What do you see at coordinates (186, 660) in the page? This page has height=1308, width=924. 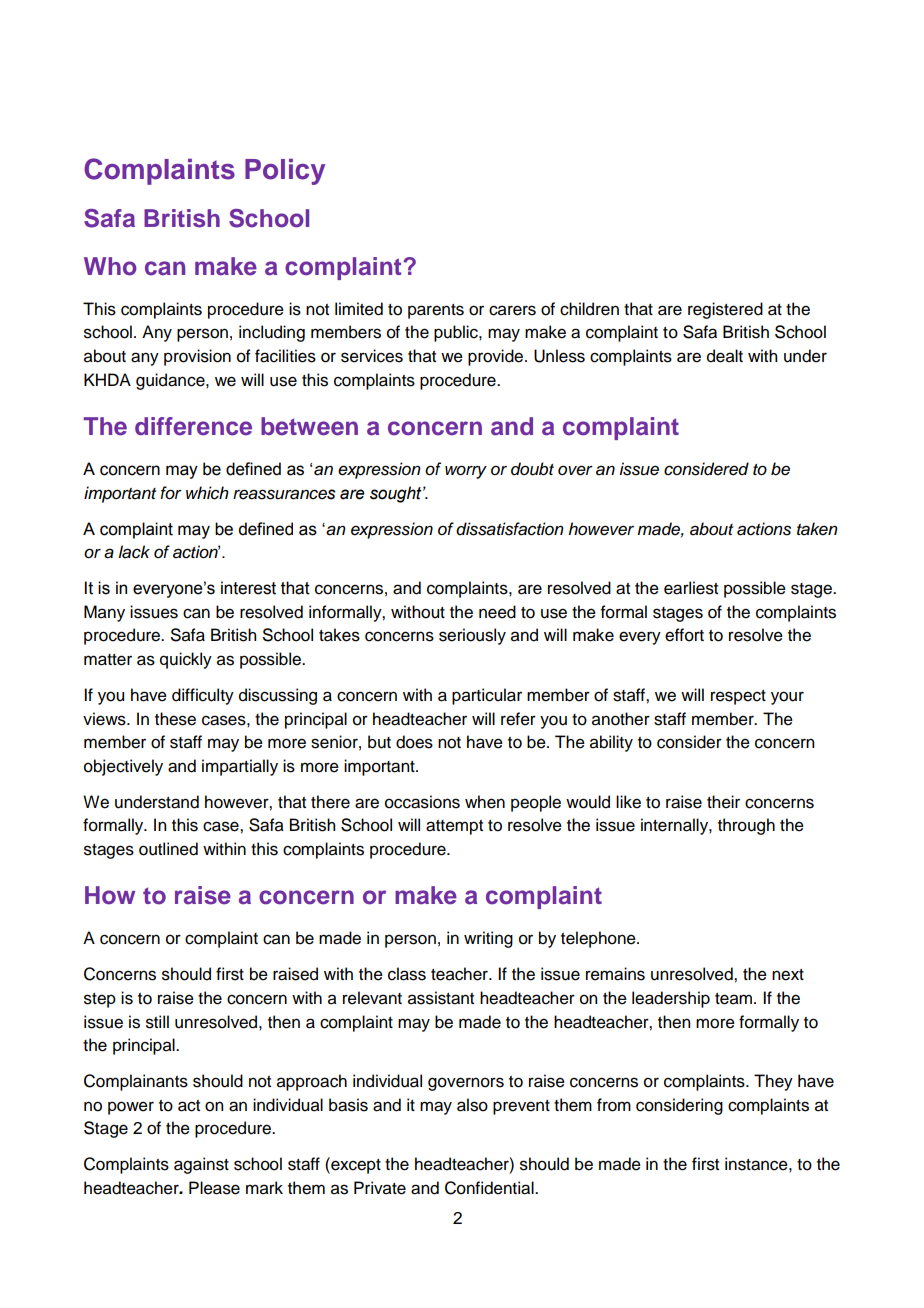 I see `quickly` at bounding box center [186, 660].
